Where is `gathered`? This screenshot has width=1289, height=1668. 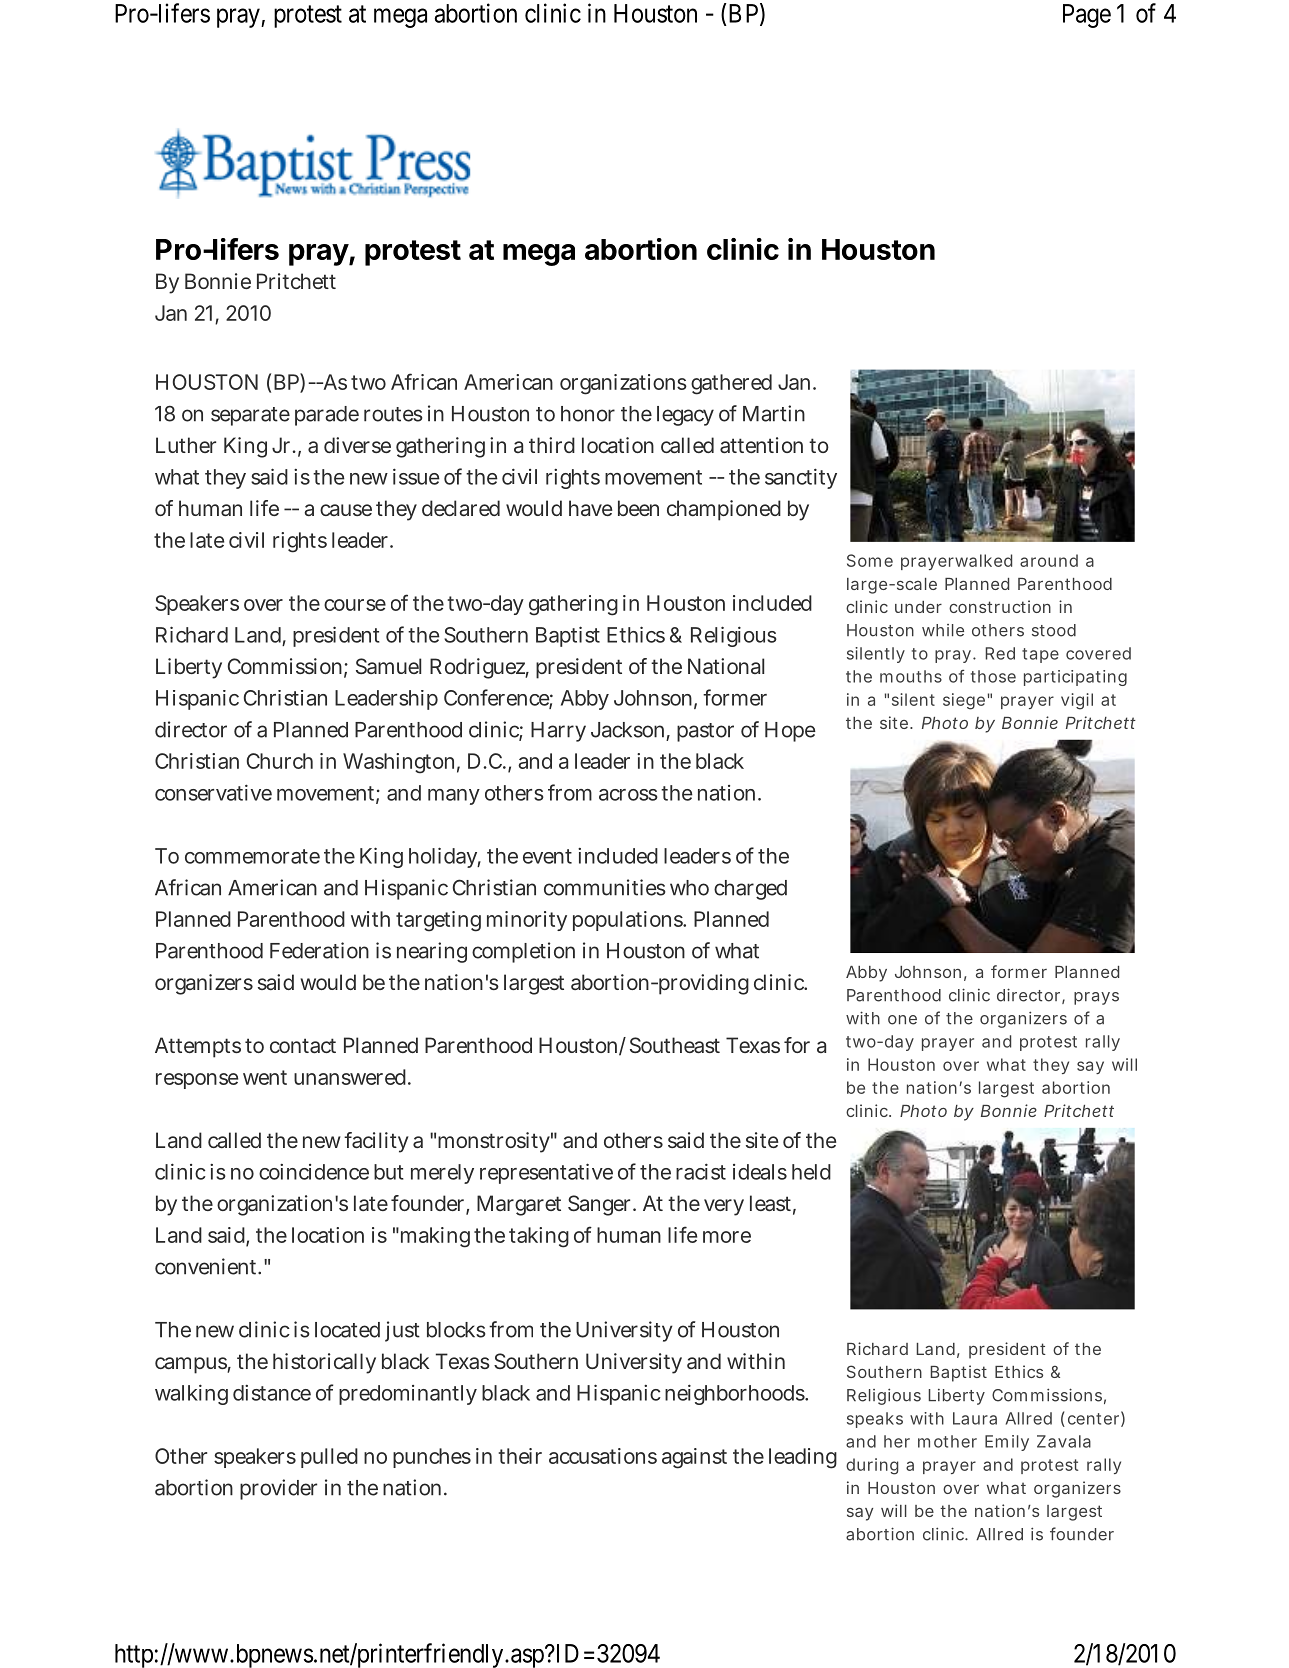 gathered is located at coordinates (731, 384).
